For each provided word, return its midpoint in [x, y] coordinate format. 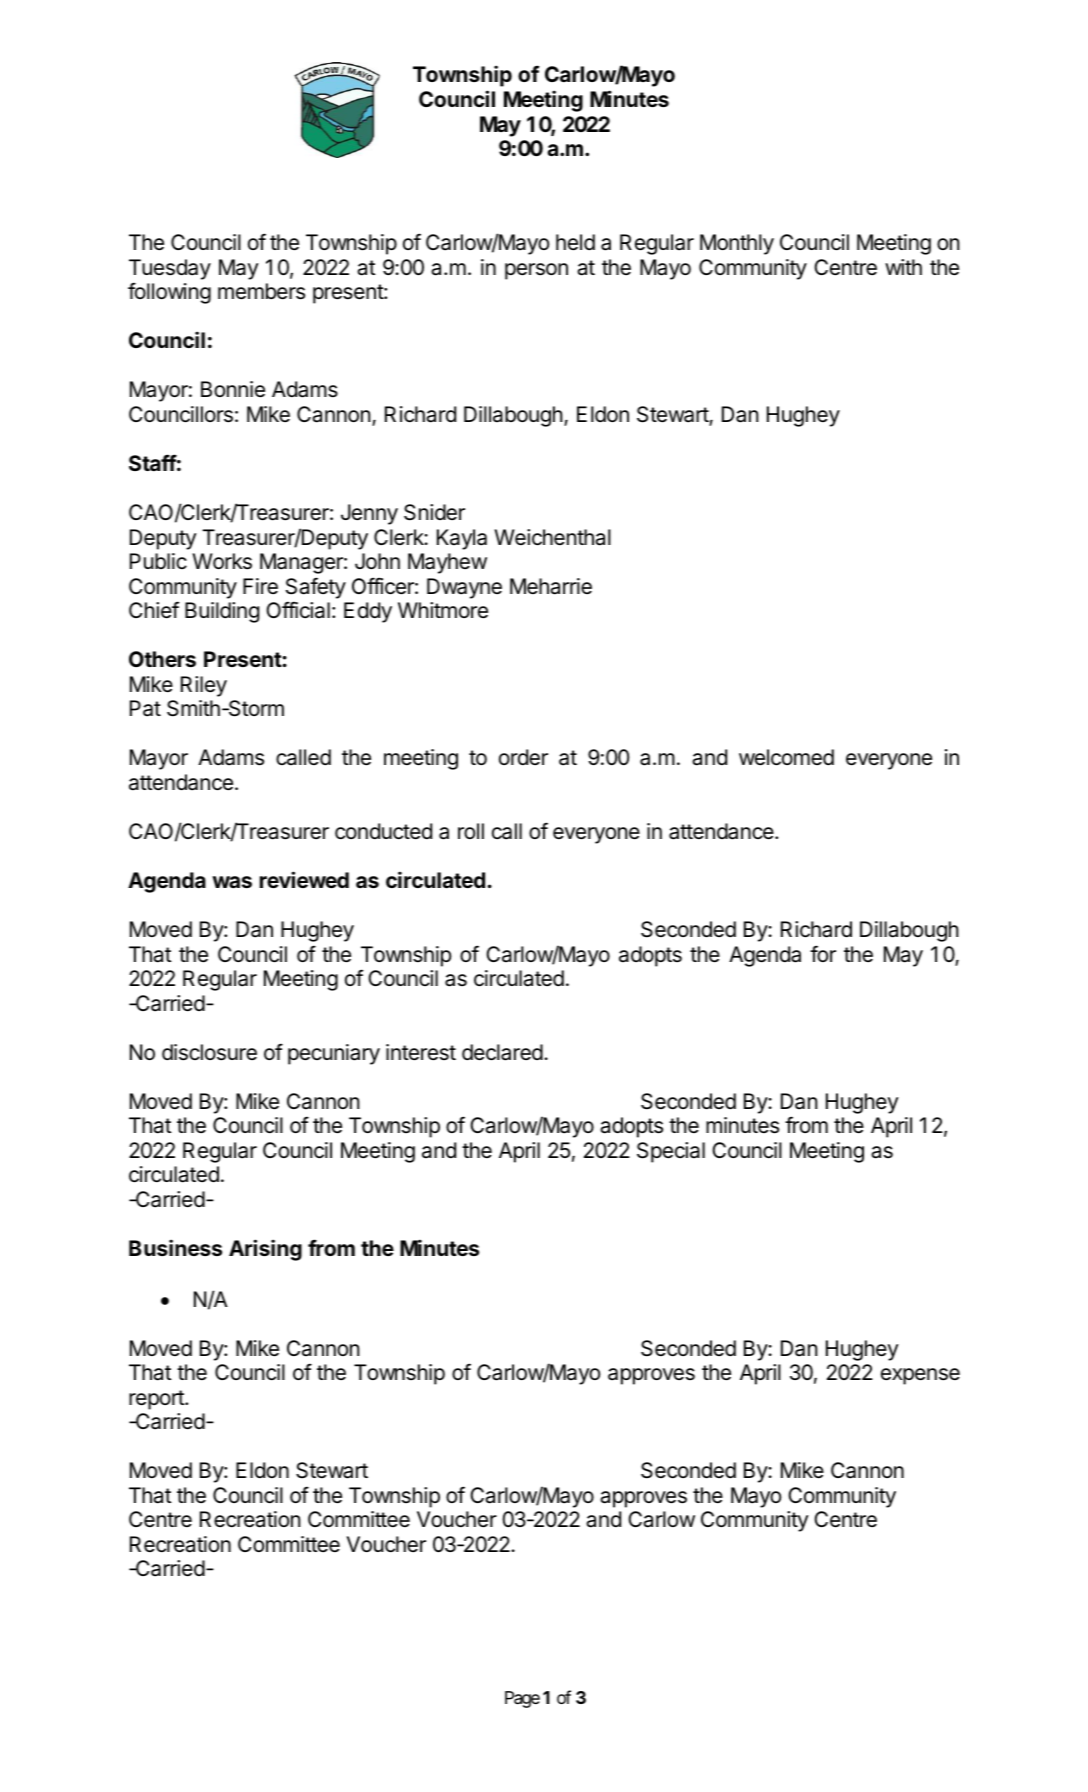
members [261, 291]
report [157, 1400]
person [536, 271]
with [903, 267]
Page [522, 1699]
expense [920, 1376]
